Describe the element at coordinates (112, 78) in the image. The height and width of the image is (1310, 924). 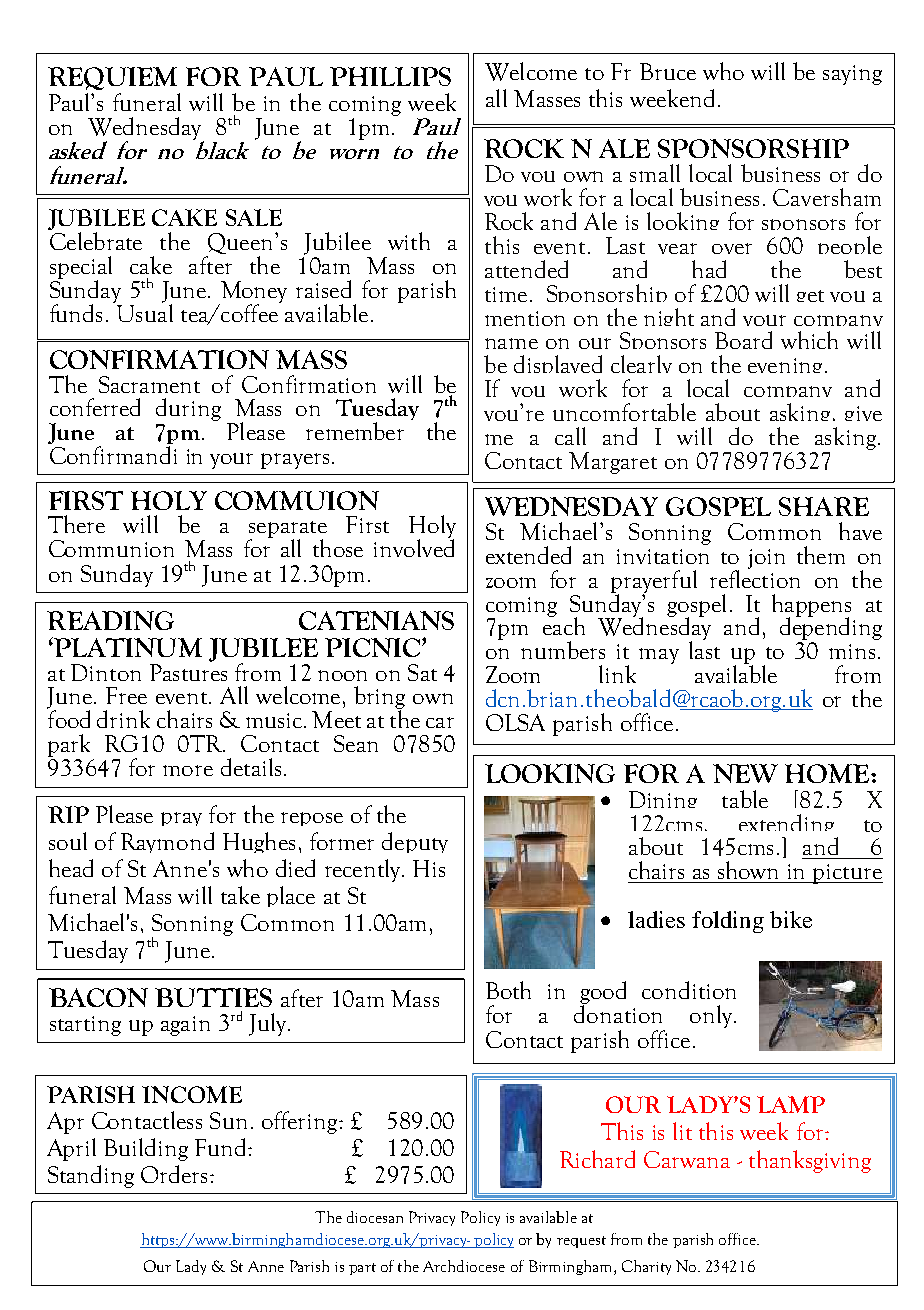
I see `REQUIEM` at that location.
